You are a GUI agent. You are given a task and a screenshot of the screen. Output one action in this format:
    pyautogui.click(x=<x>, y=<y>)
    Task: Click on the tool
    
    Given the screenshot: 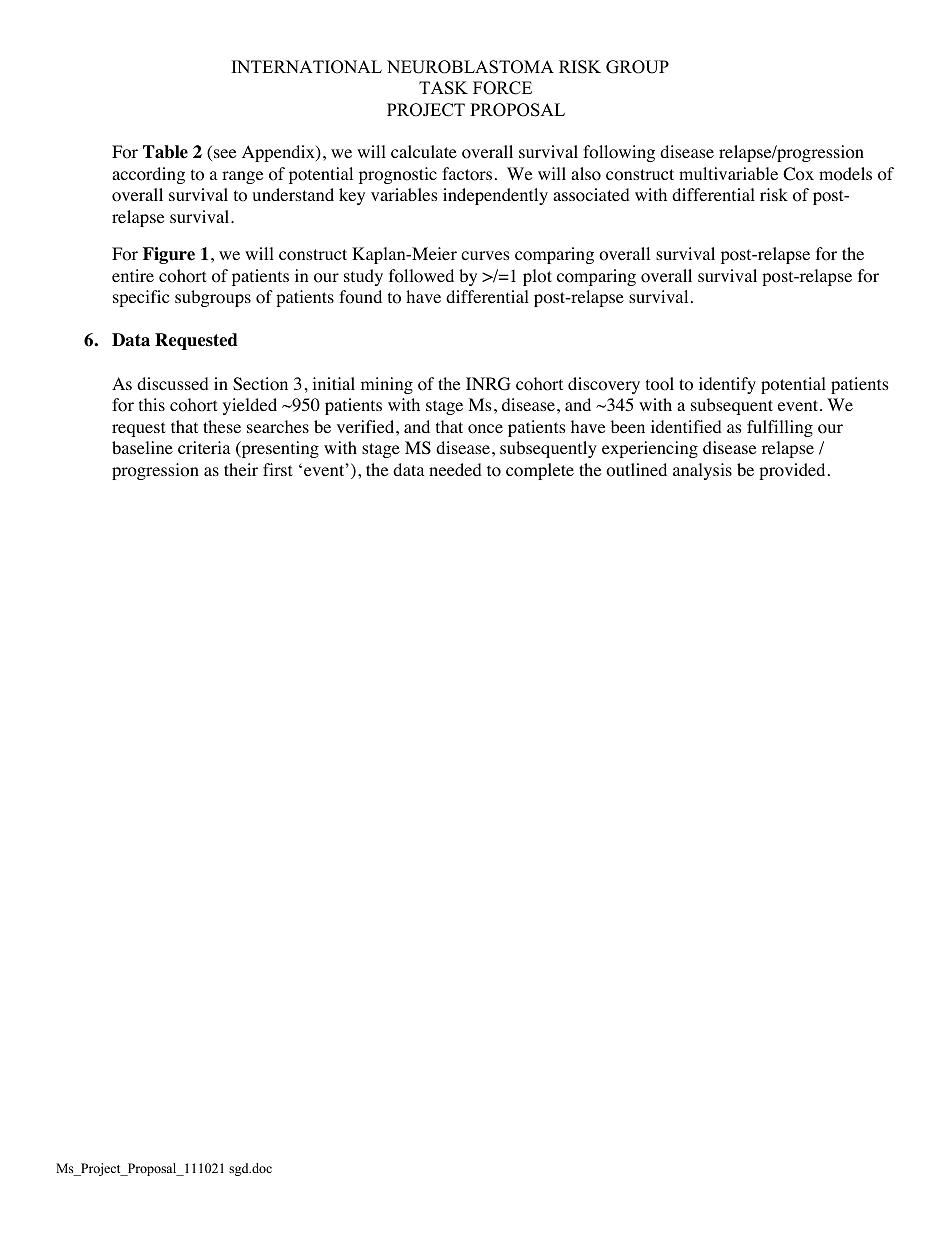 What is the action you would take?
    pyautogui.click(x=660, y=384)
